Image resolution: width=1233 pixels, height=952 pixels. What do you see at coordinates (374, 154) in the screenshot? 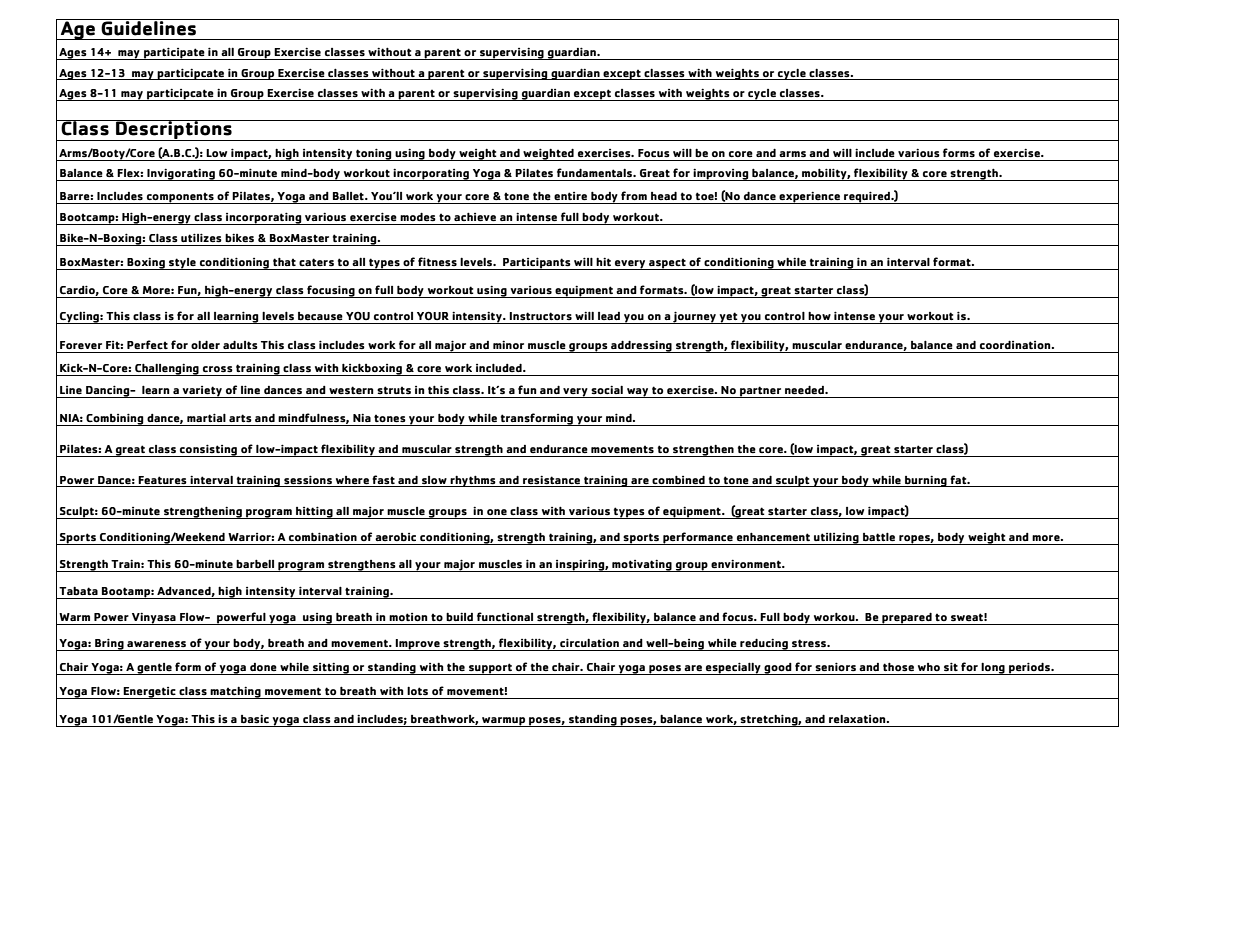
I see `toning` at bounding box center [374, 154].
